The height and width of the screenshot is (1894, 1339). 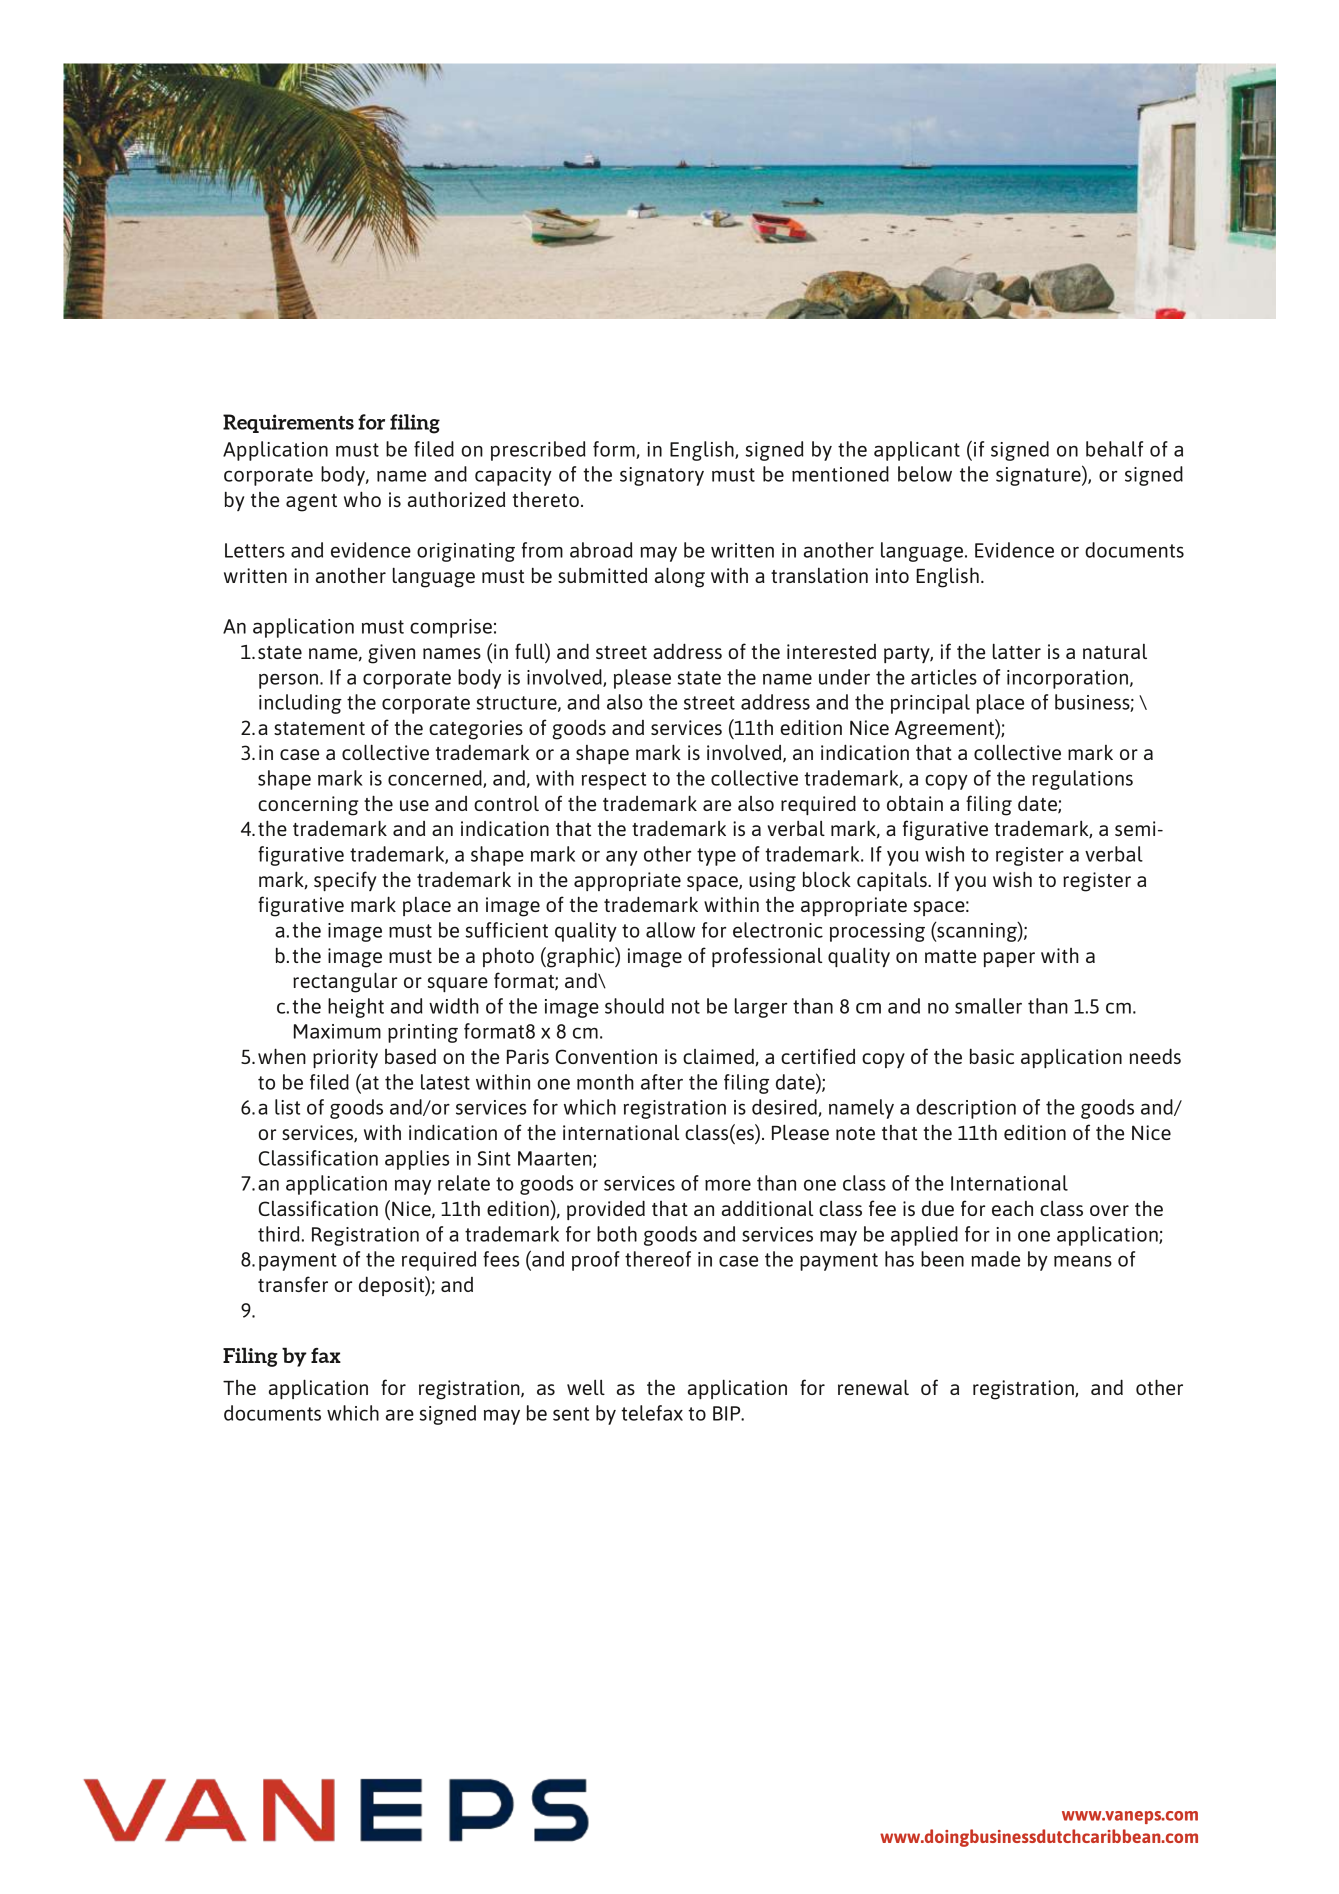 I want to click on renewal, so click(x=873, y=1387).
